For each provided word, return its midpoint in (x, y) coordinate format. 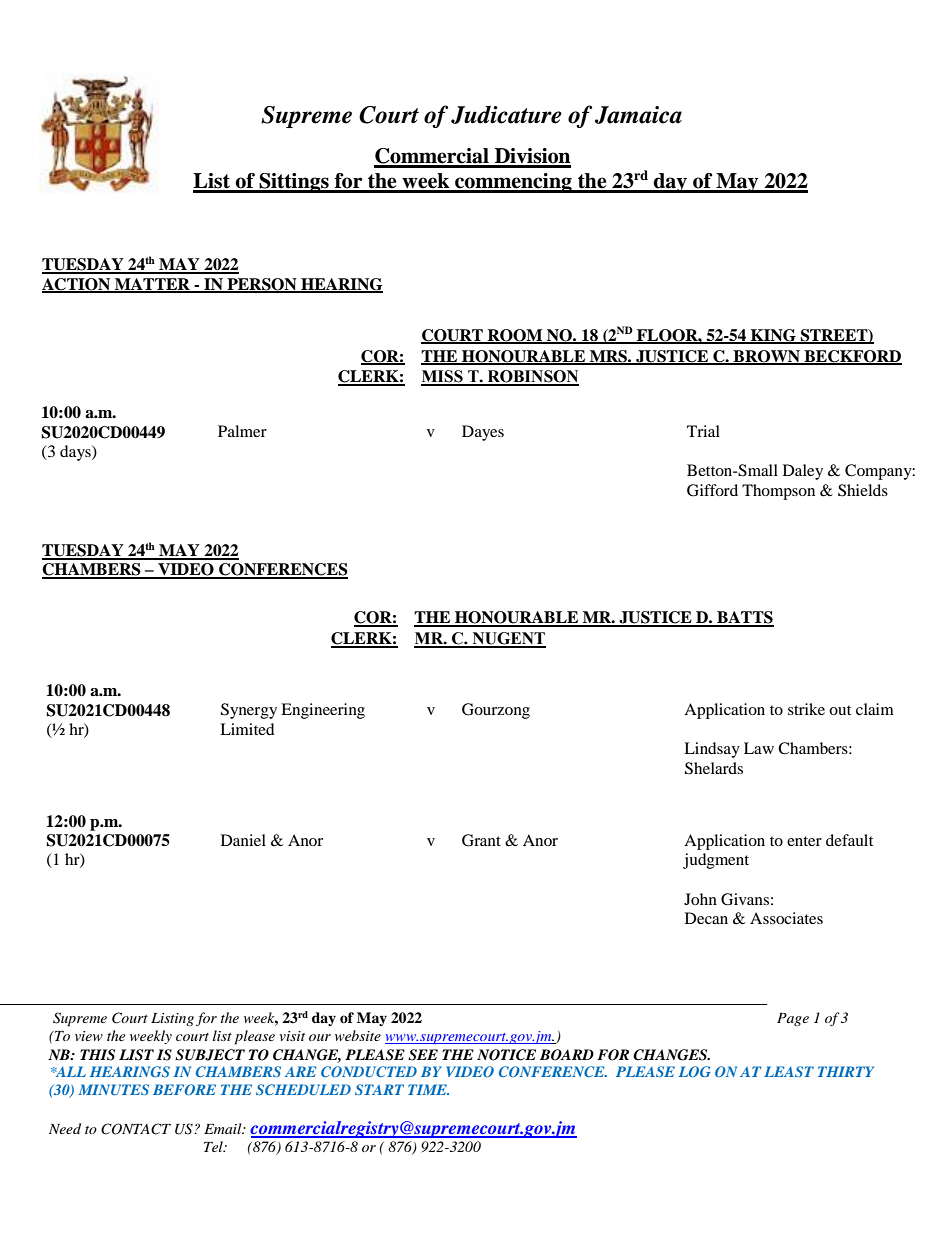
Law (759, 748)
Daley (803, 472)
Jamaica (638, 115)
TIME (428, 1089)
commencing (513, 183)
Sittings (294, 183)
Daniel (243, 840)
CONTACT (136, 1129)
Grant (481, 840)
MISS (443, 377)
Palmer (242, 431)
